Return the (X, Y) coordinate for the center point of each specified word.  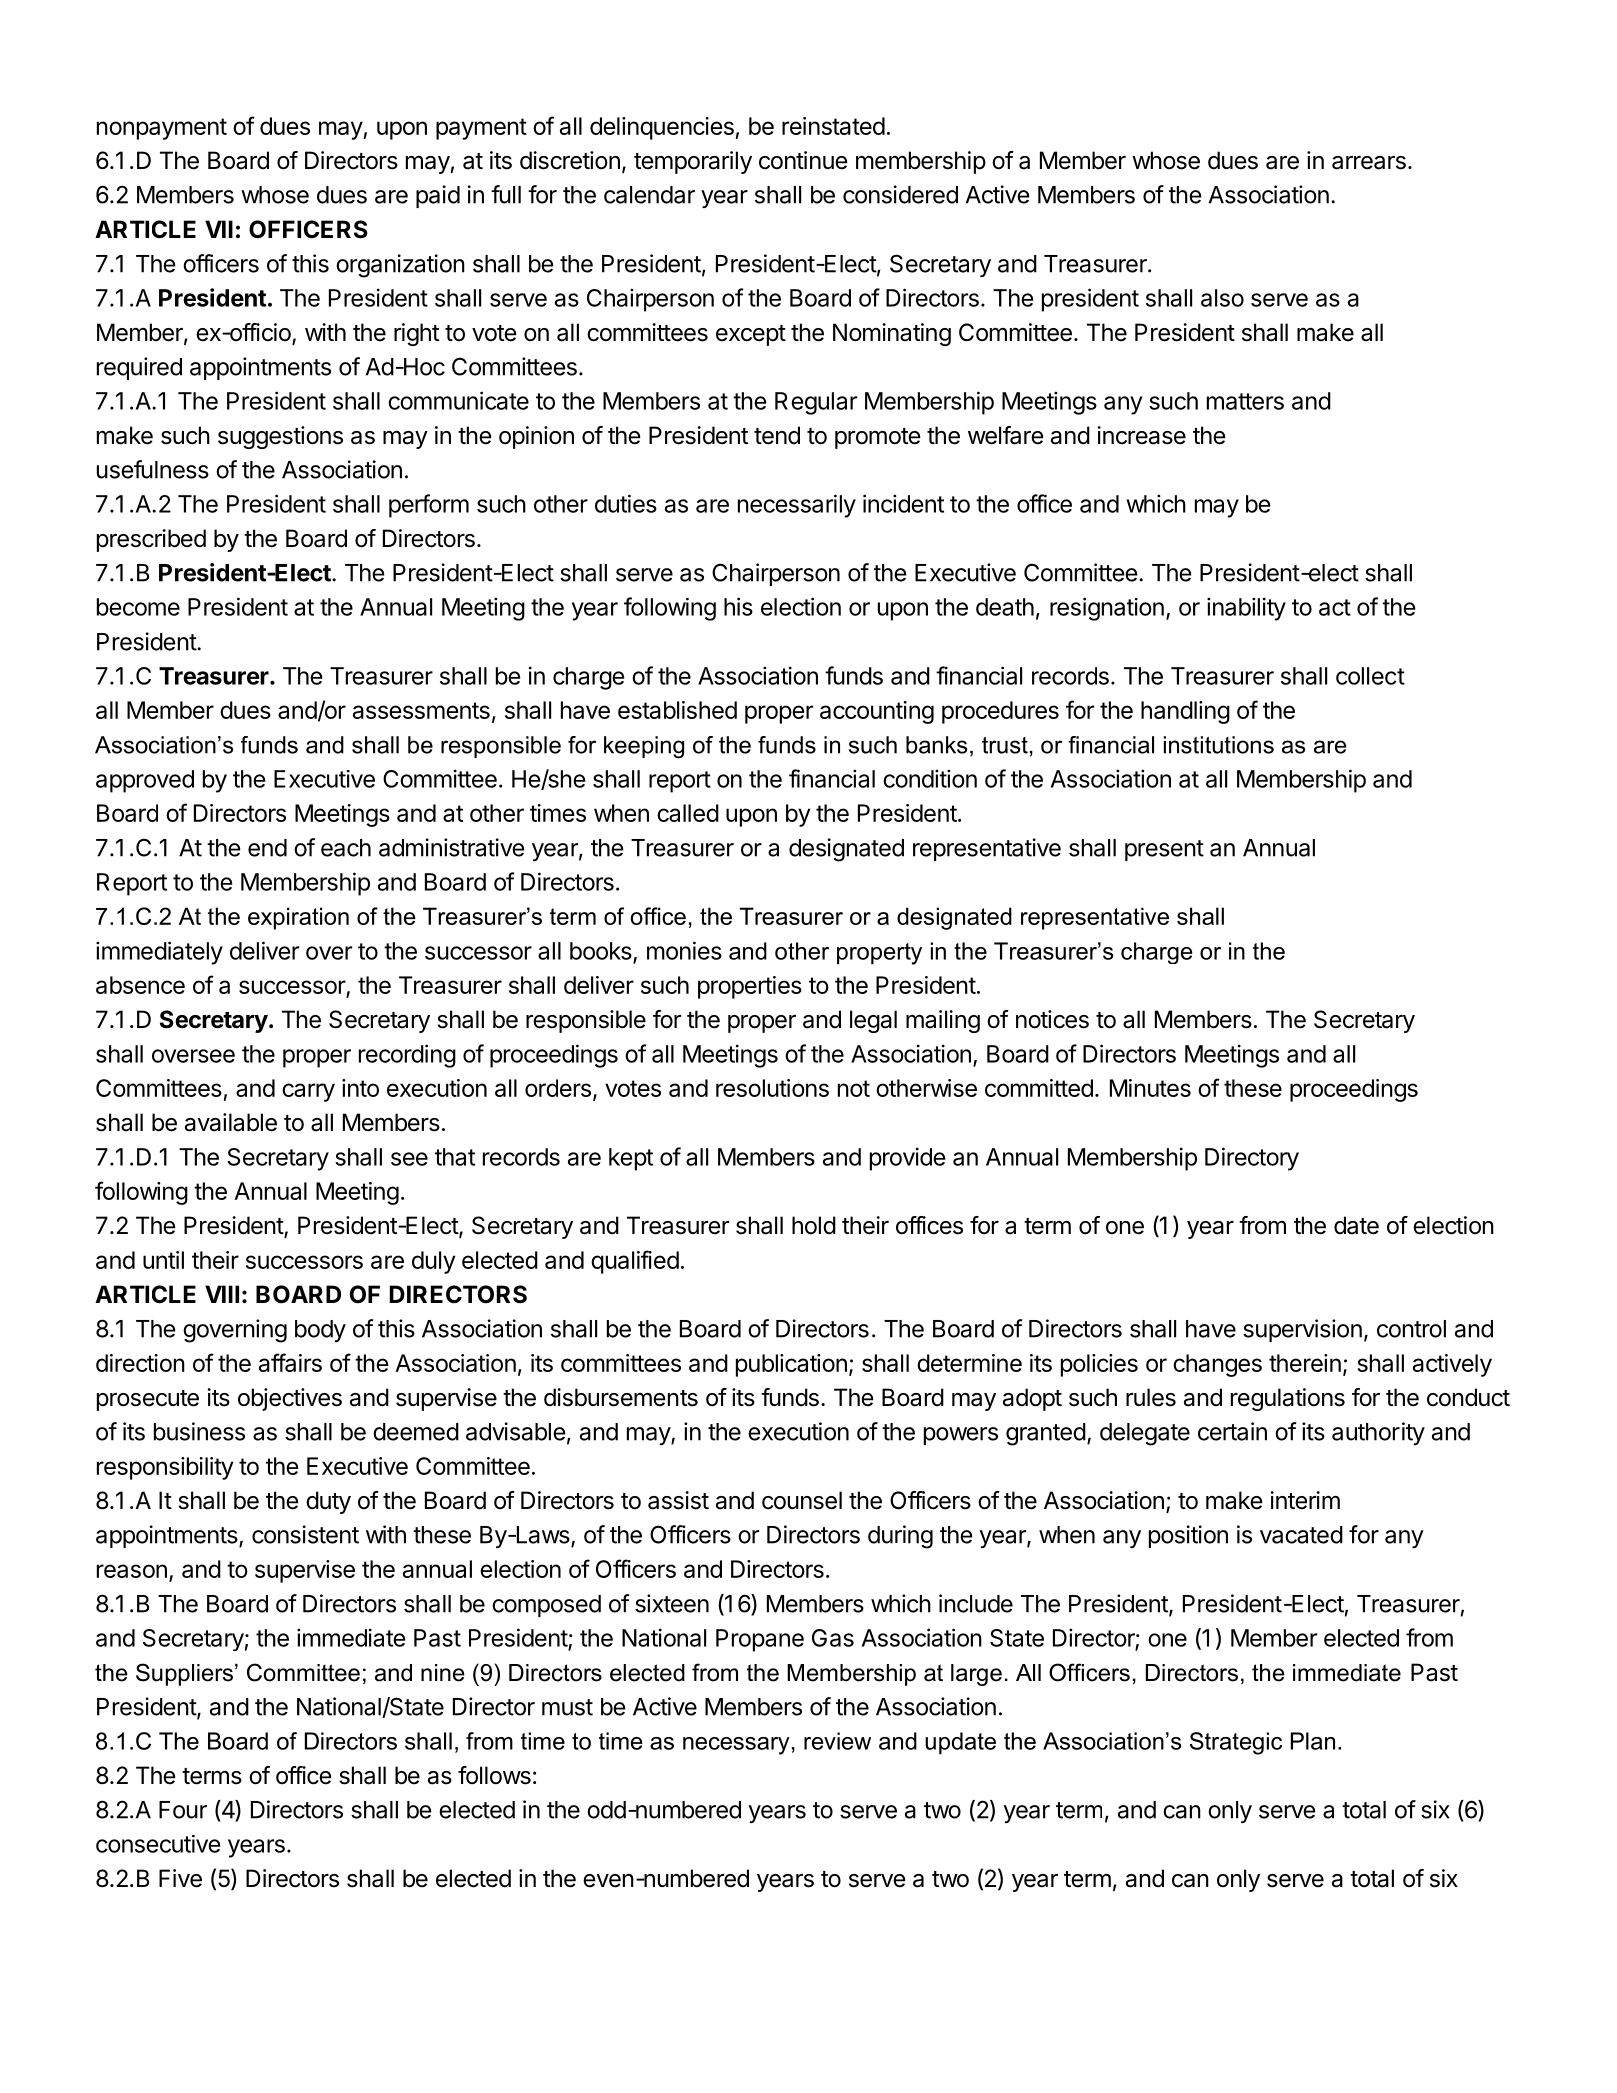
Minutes (1150, 1088)
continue (803, 160)
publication (791, 1365)
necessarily (797, 506)
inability (1246, 609)
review (837, 1741)
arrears (1369, 163)
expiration (298, 918)
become (138, 607)
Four (183, 1810)
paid (438, 196)
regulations (1288, 1399)
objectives (290, 1399)
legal (873, 1021)
